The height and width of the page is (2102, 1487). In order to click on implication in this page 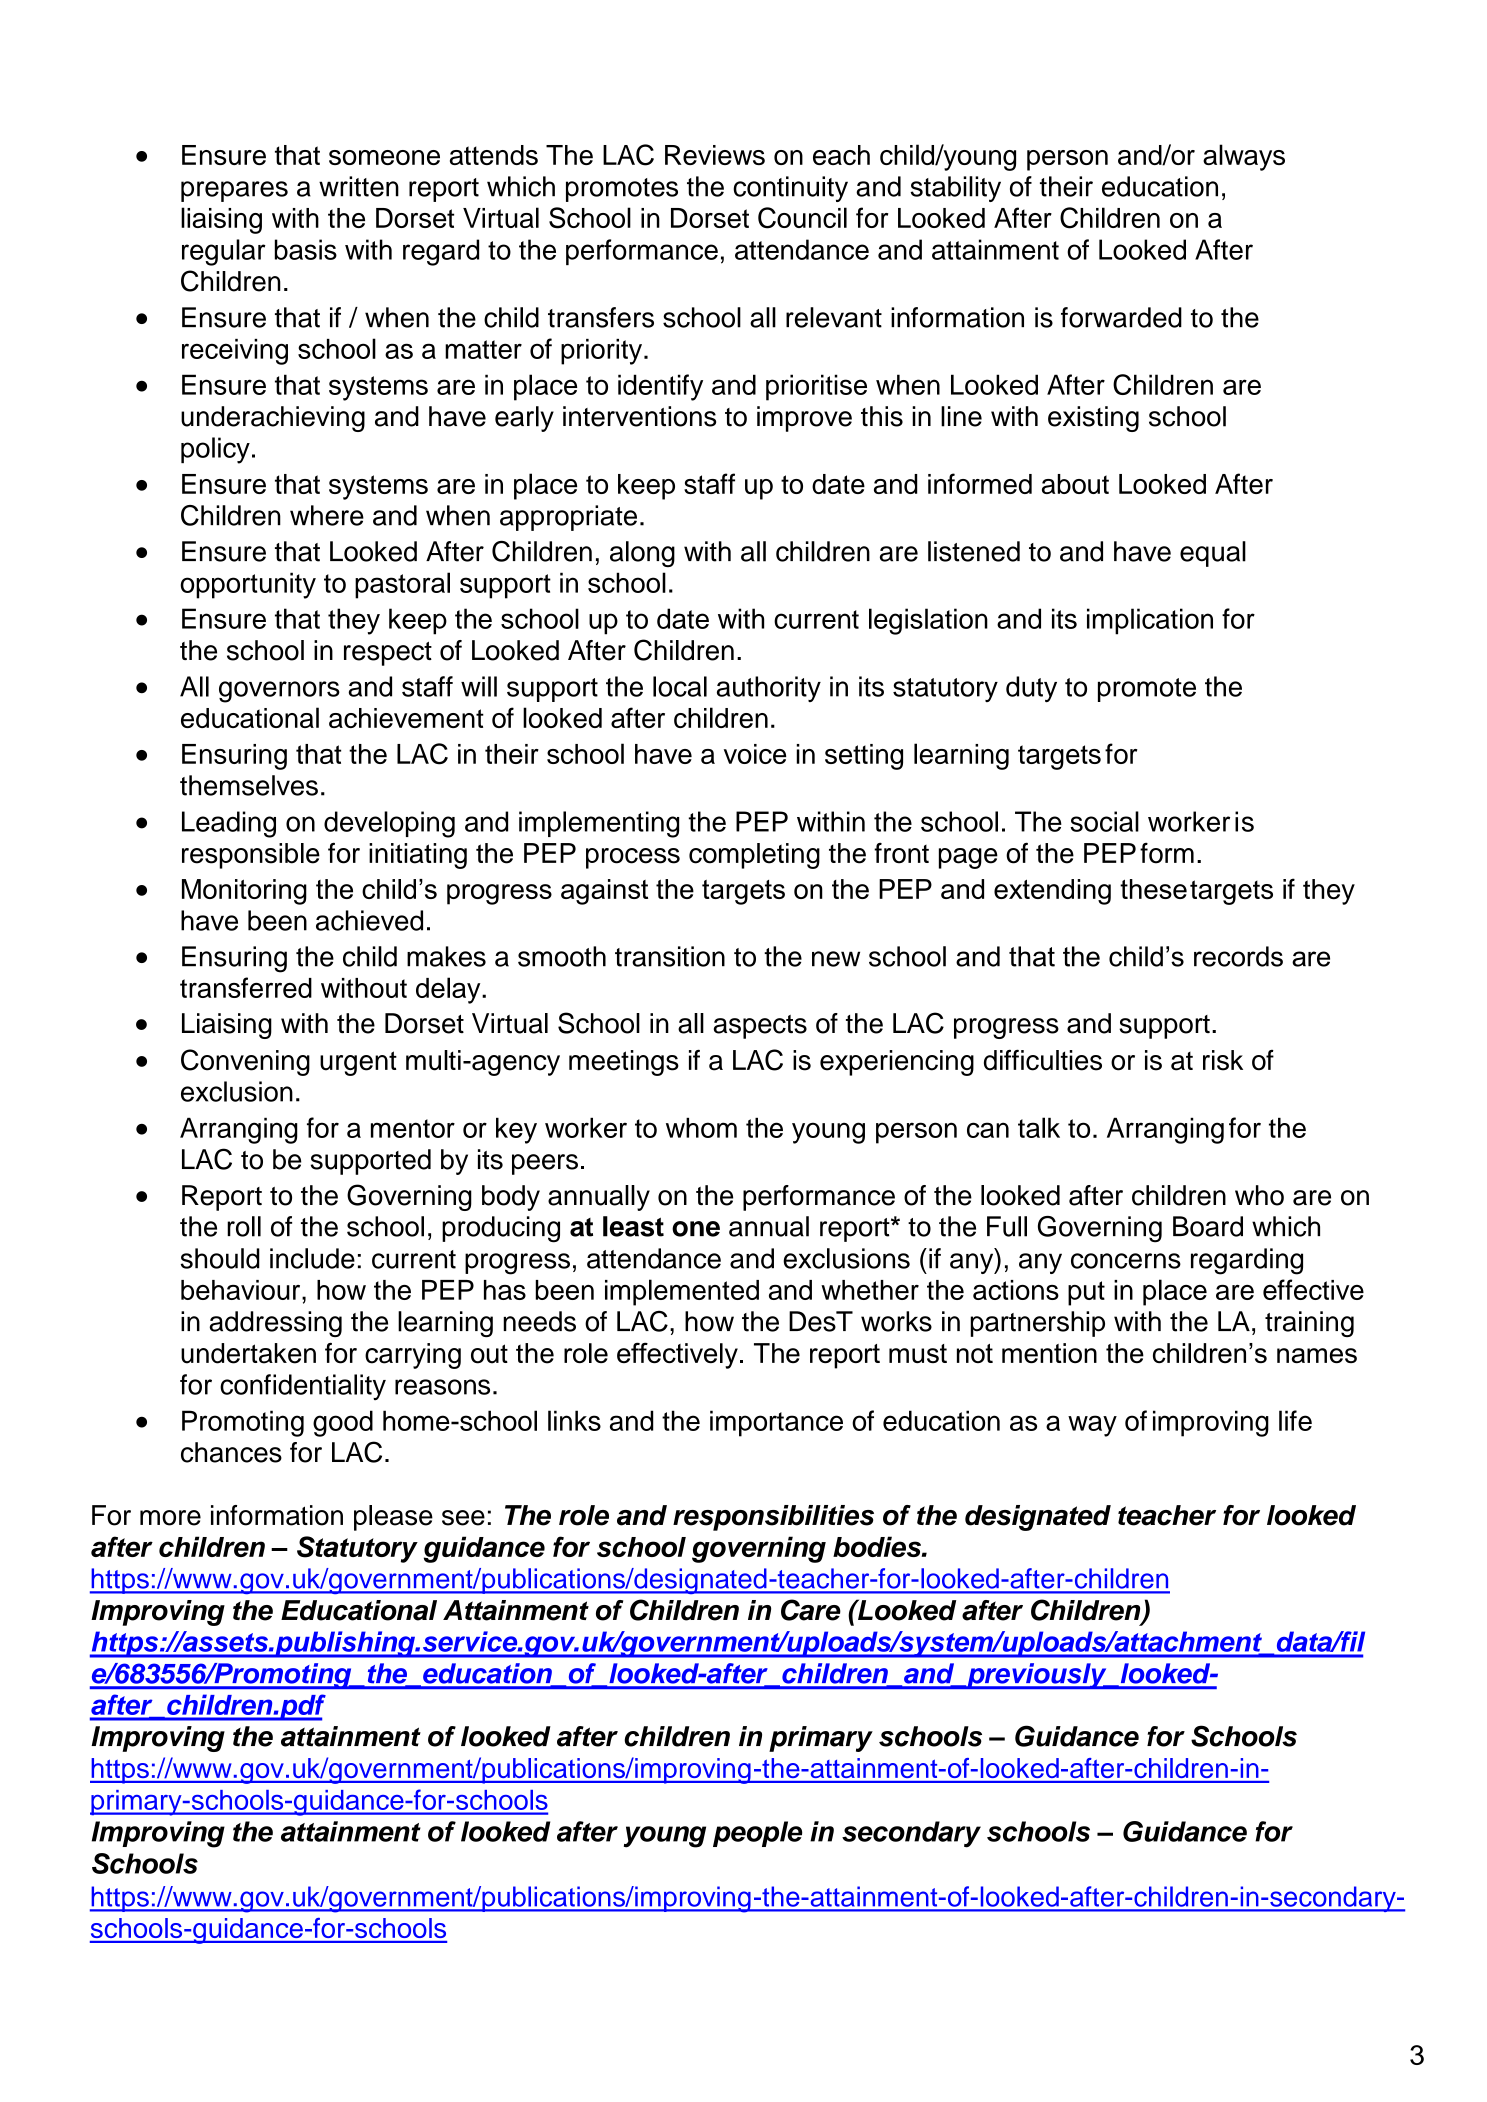, I will do `click(1150, 621)`.
